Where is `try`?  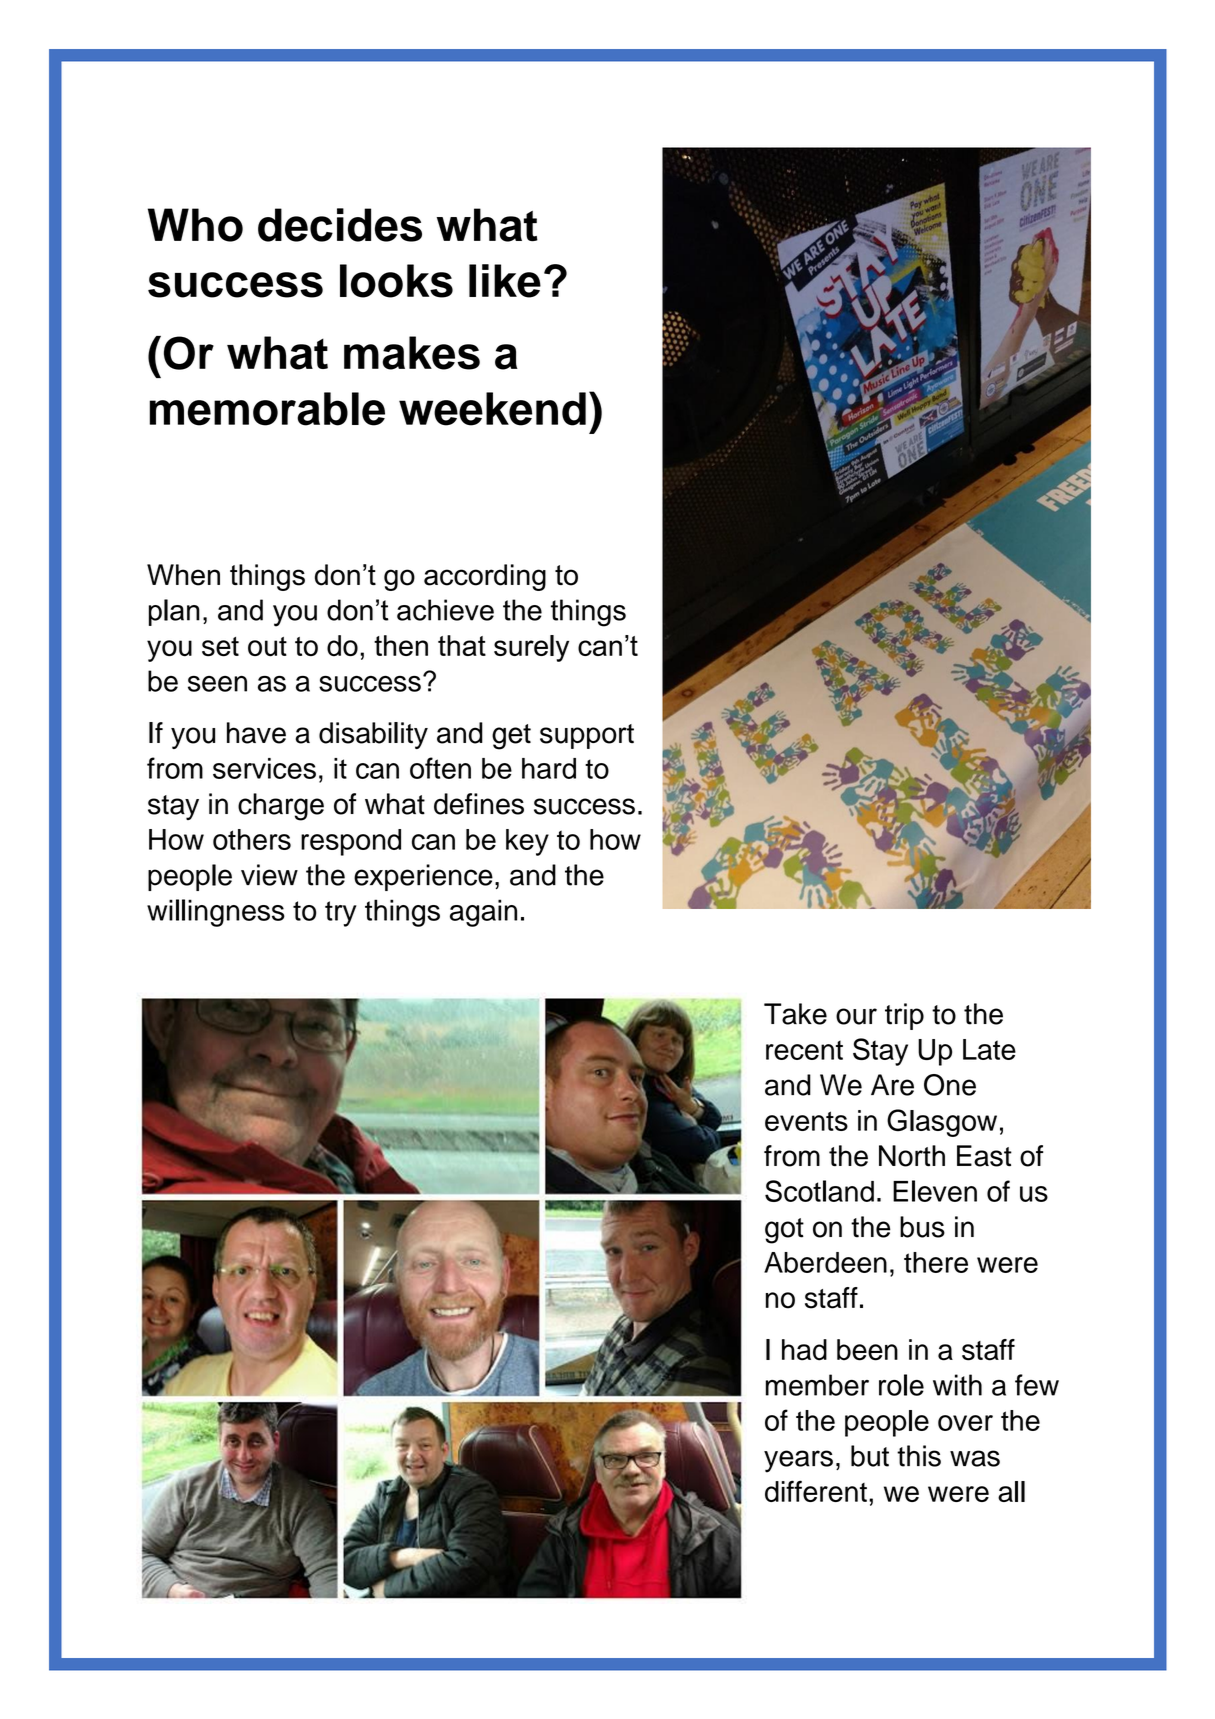 try is located at coordinates (341, 914).
